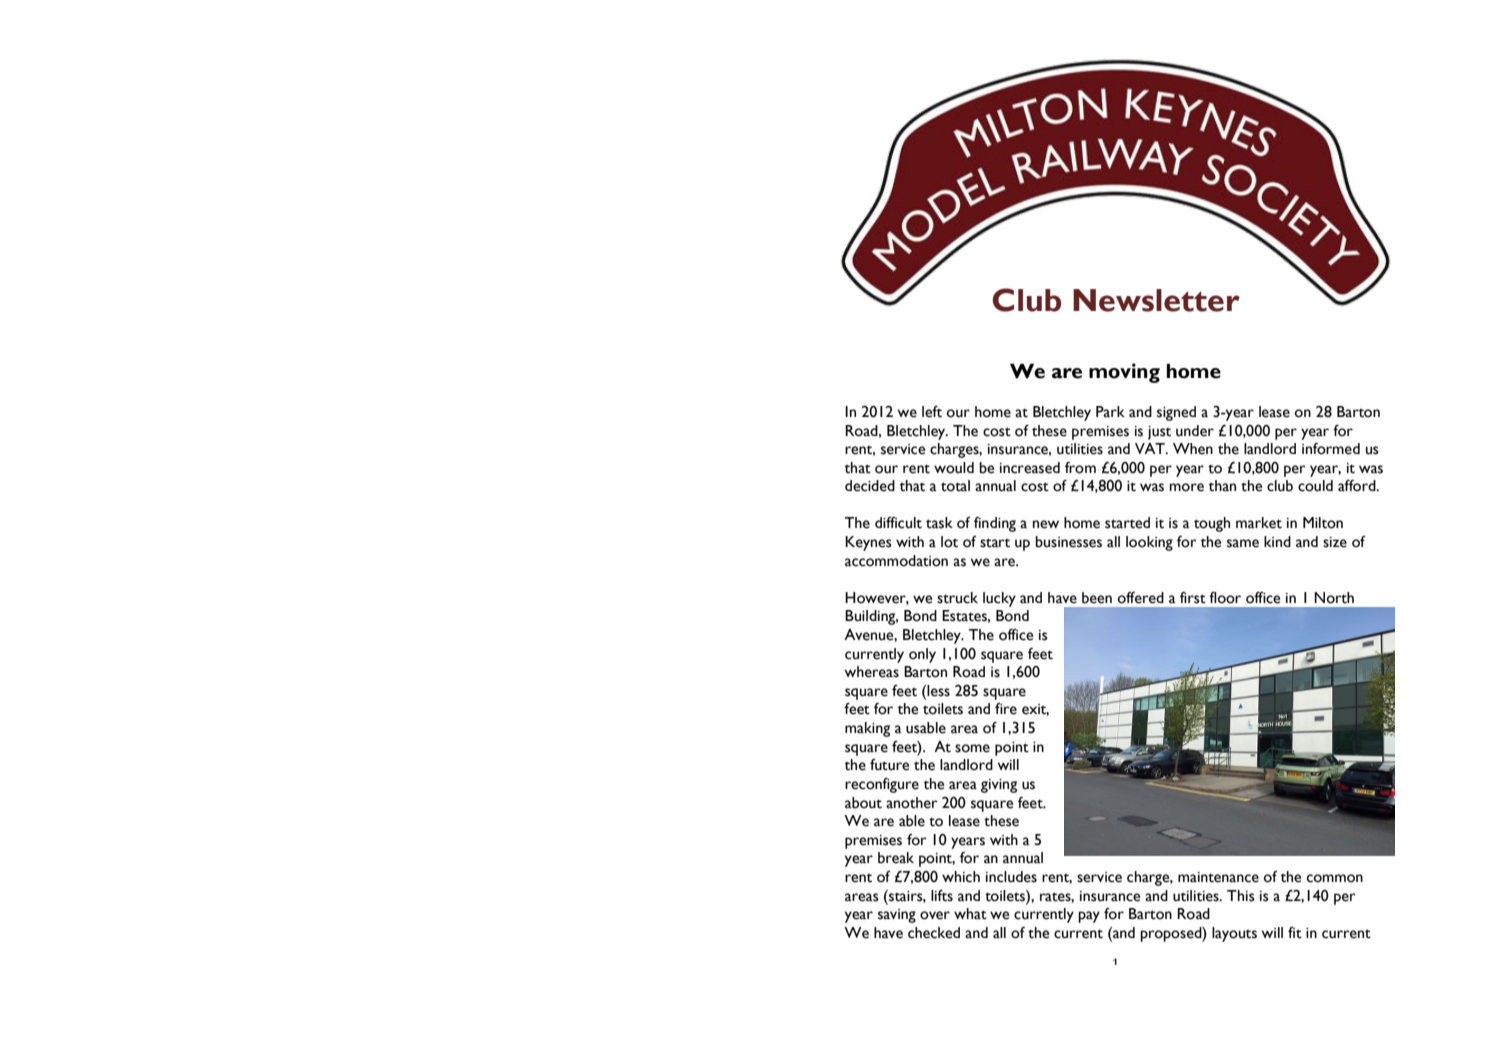 This image has width=1494, height=1057. What do you see at coordinates (1156, 300) in the image?
I see `Newsletter` at bounding box center [1156, 300].
